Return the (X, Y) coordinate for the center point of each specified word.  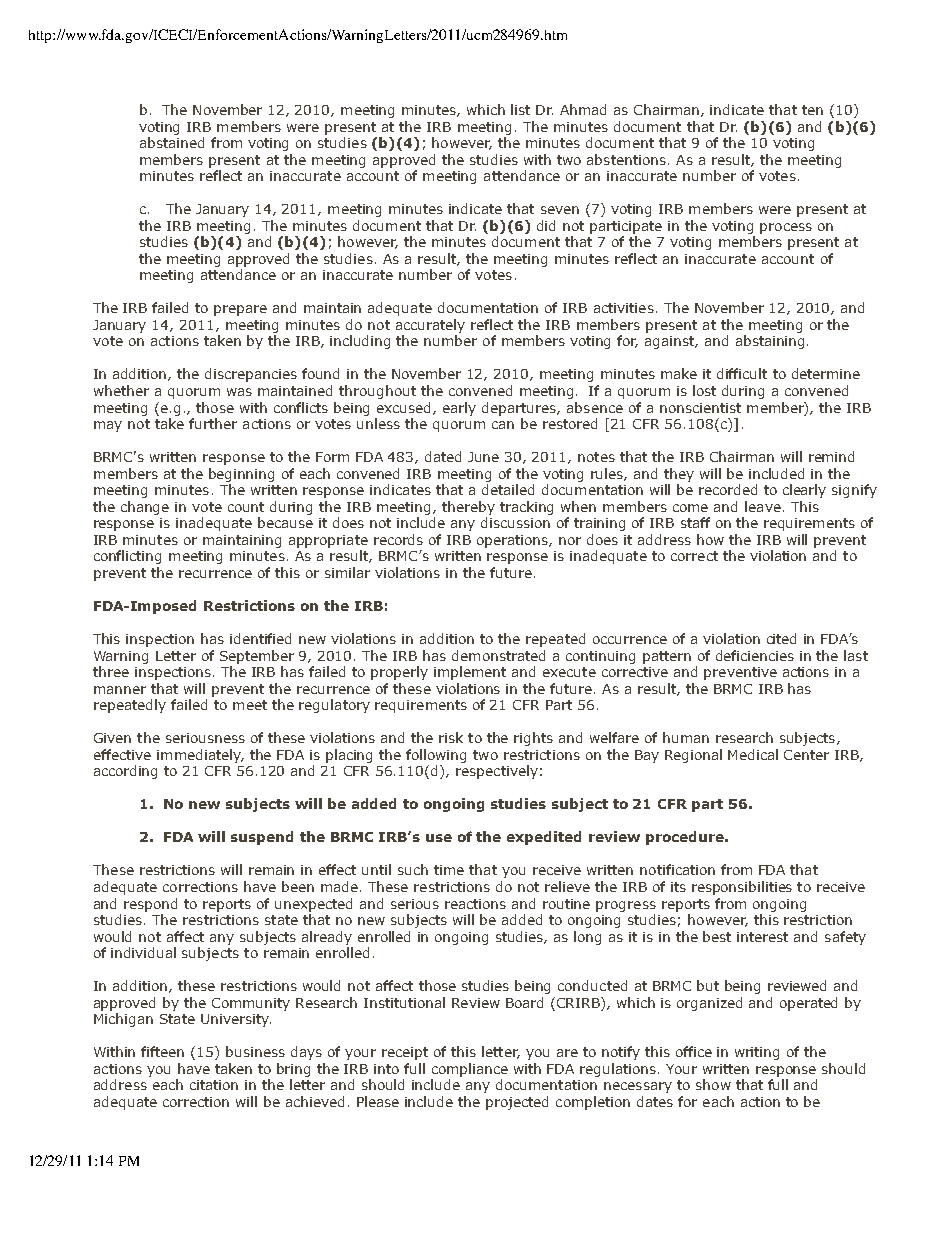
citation (214, 1085)
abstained (172, 142)
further (213, 423)
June (483, 457)
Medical (753, 754)
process (786, 228)
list (520, 109)
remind (831, 456)
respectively (497, 772)
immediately (200, 756)
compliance (470, 1070)
